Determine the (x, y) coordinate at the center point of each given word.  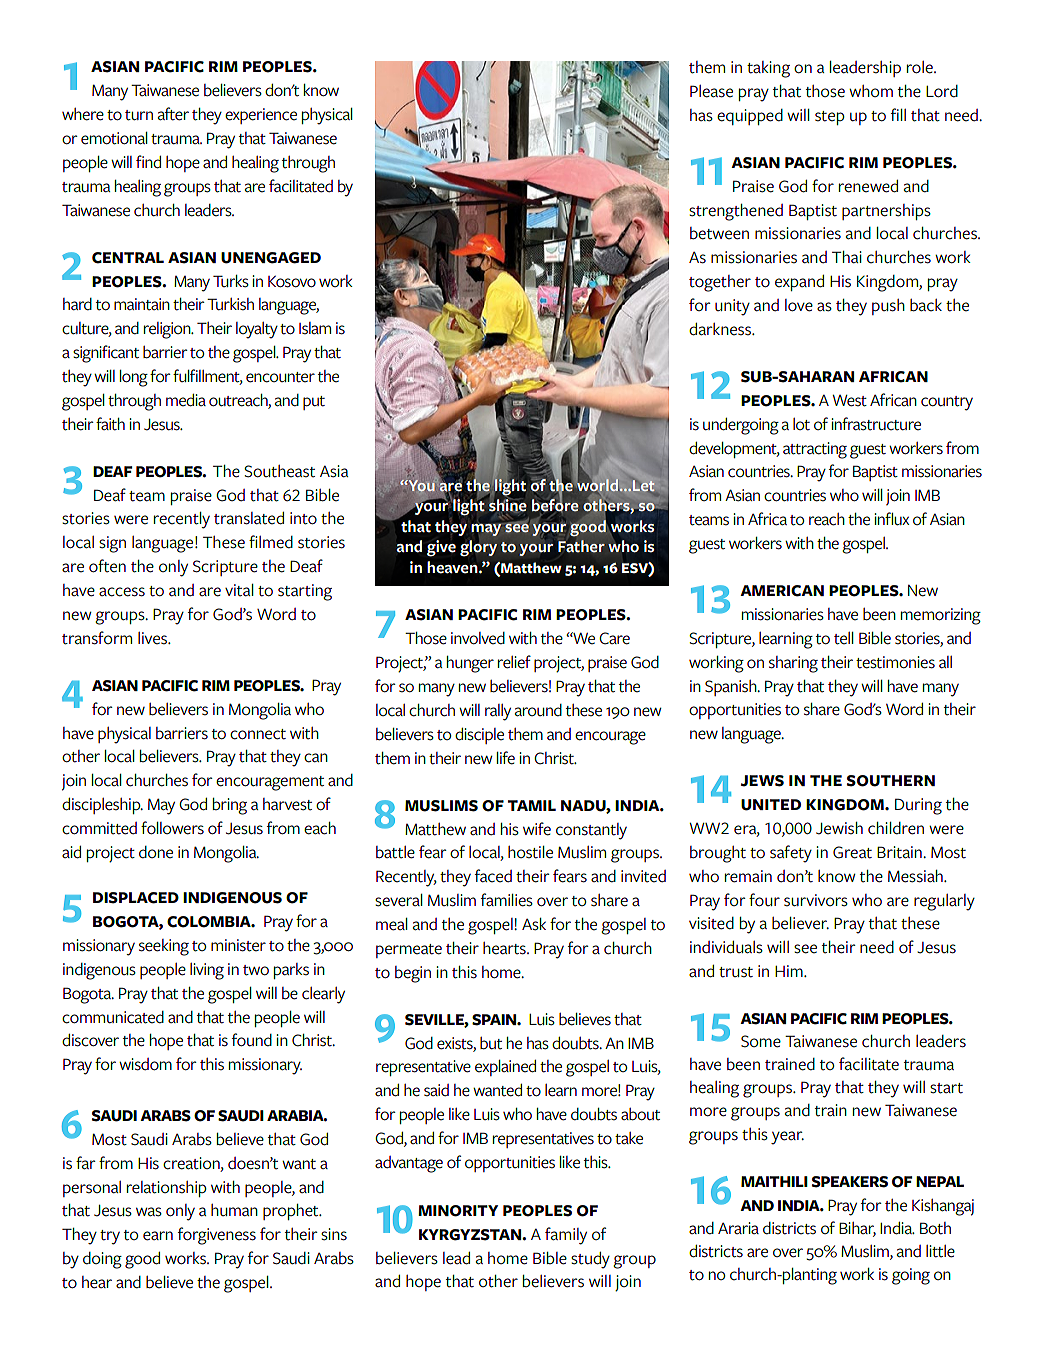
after (173, 114)
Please (711, 91)
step (830, 118)
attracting (815, 450)
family (566, 1236)
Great (852, 852)
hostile (530, 852)
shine (508, 505)
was (149, 1212)
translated (249, 518)
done (156, 852)
